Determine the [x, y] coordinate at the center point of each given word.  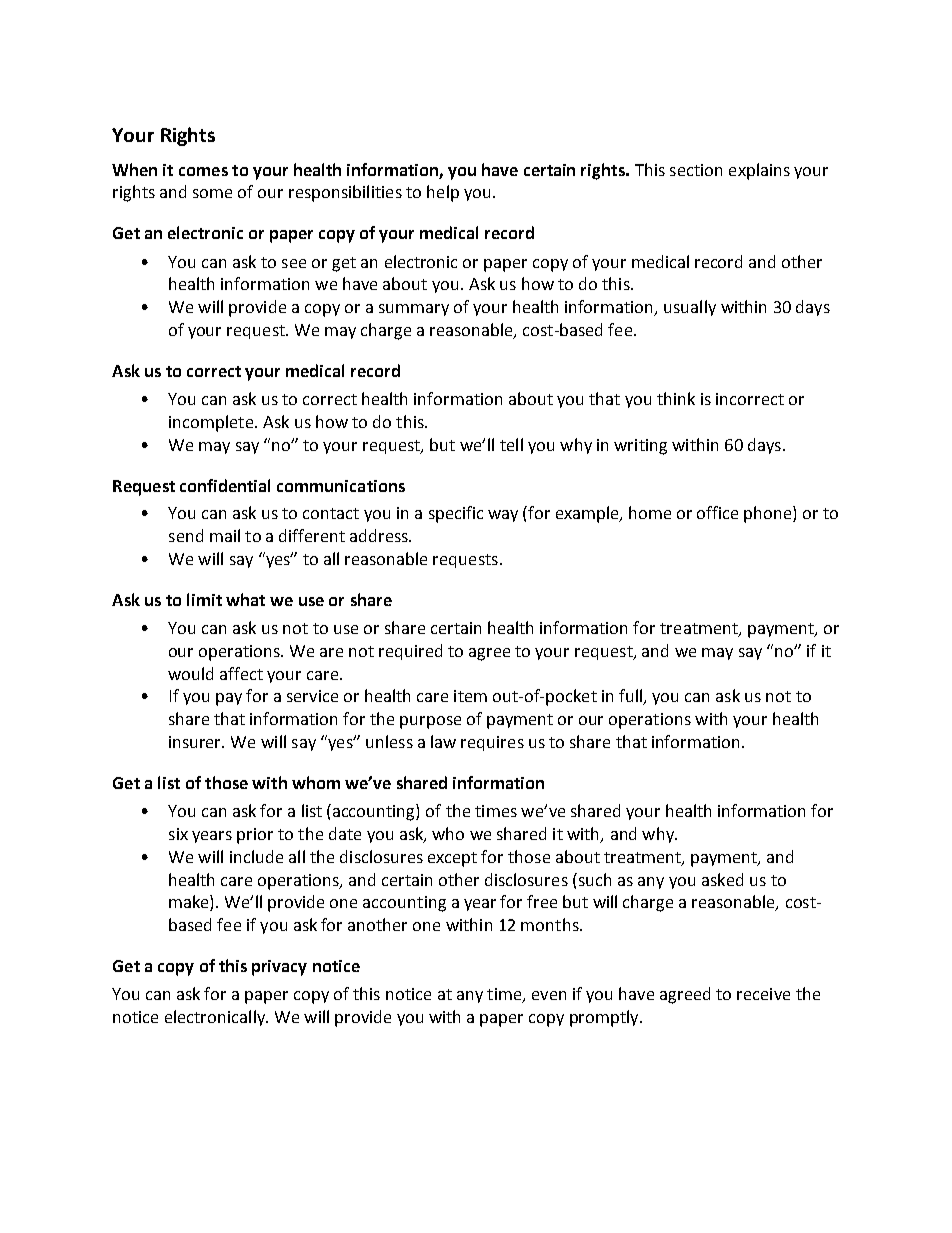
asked [722, 879]
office [717, 512]
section [696, 170]
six [178, 834]
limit [204, 599]
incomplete [212, 423]
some [212, 193]
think [676, 398]
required [410, 652]
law [443, 741]
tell [511, 444]
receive [763, 994]
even [549, 995]
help [443, 193]
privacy [279, 968]
